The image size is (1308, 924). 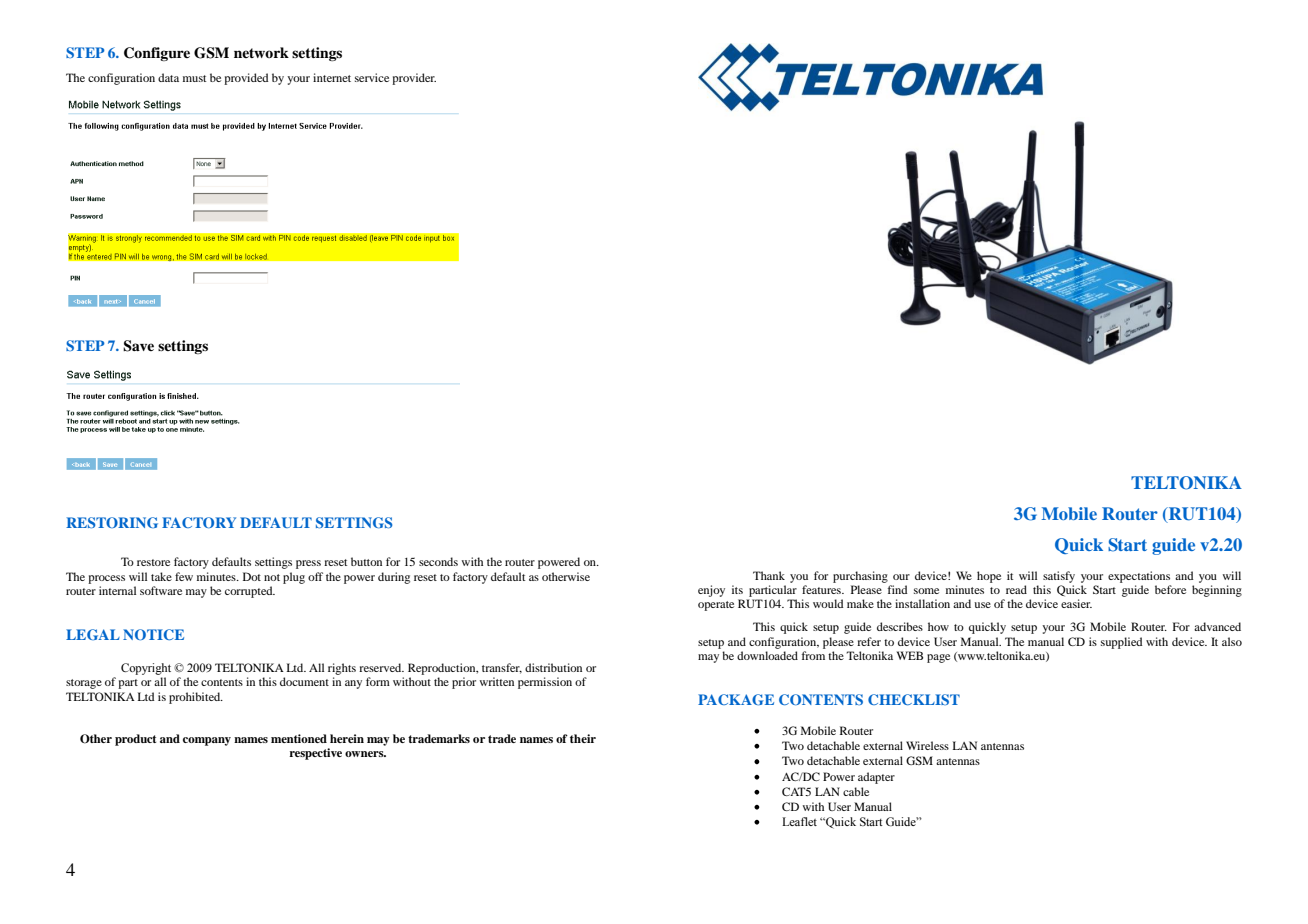 What do you see at coordinates (438, 561) in the screenshot?
I see `seconds` at bounding box center [438, 561].
